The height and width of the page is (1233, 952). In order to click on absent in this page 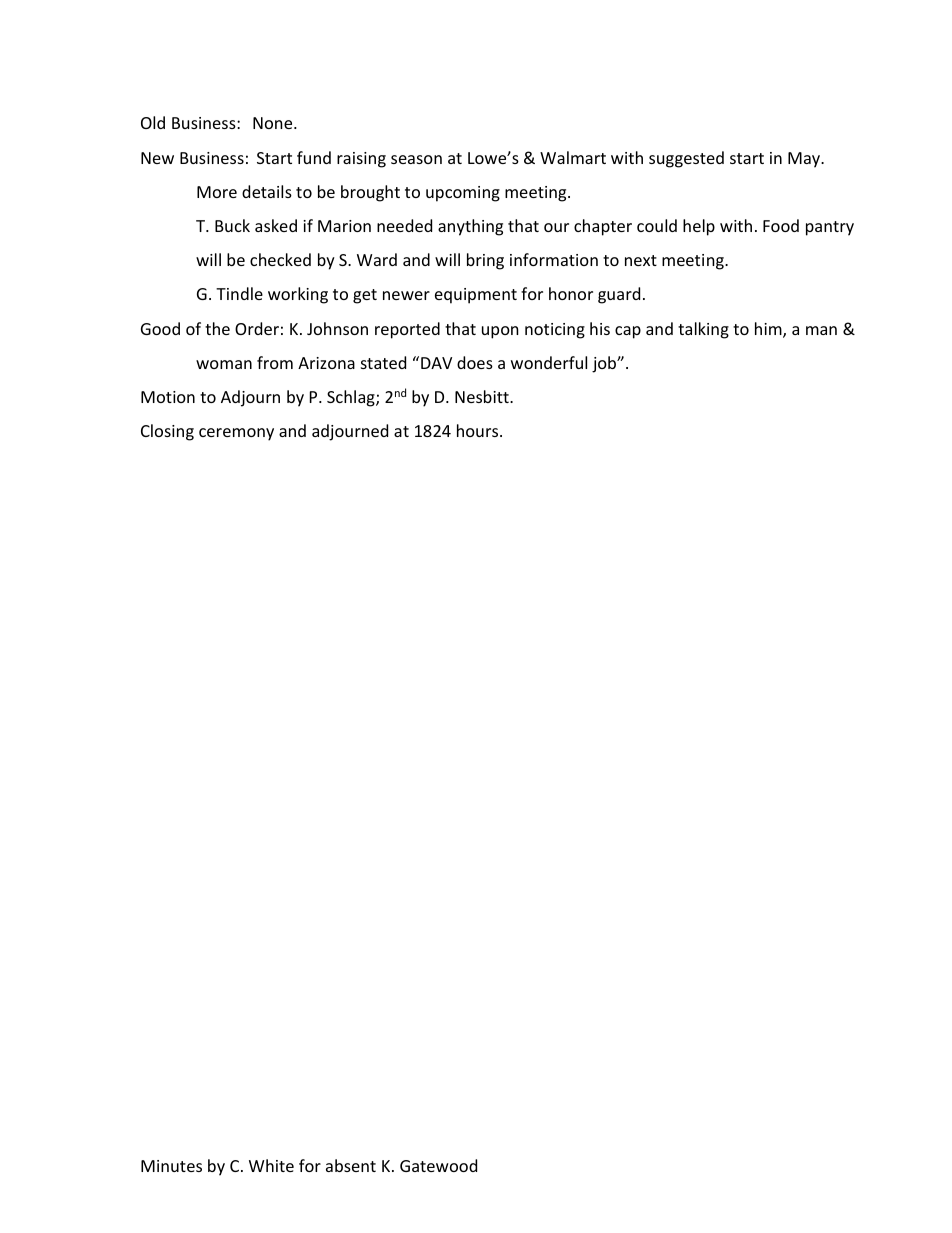, I will do `click(351, 1165)`.
